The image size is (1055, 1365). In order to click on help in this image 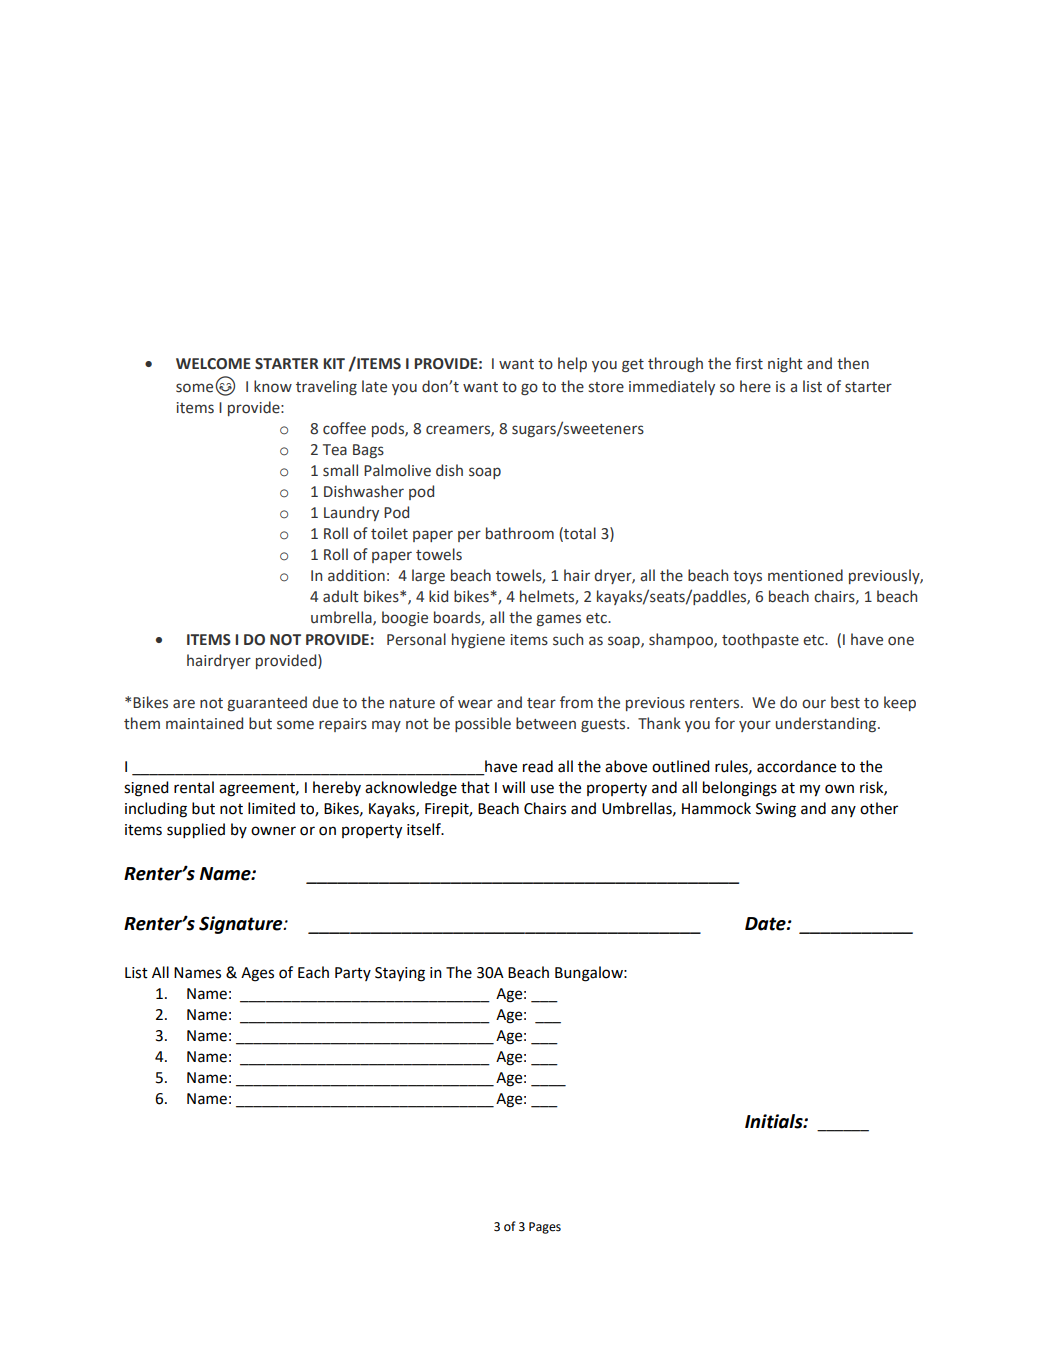, I will do `click(572, 364)`.
